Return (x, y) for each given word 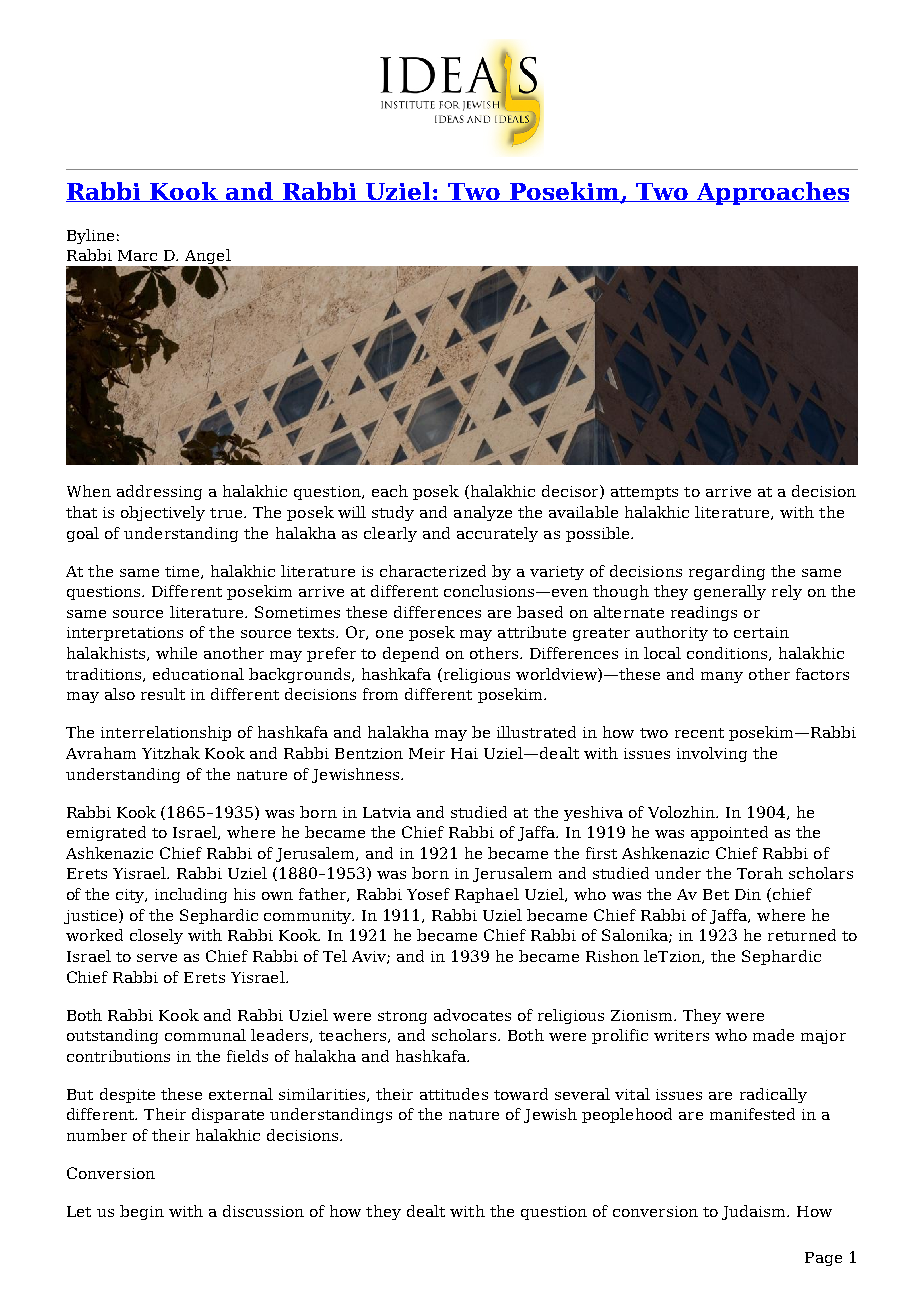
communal (205, 1035)
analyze (483, 513)
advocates (472, 1015)
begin (142, 1212)
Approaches (772, 193)
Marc (137, 255)
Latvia (387, 812)
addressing (159, 492)
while (176, 653)
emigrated (106, 833)
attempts (644, 493)
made (773, 1035)
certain (761, 632)
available (583, 512)
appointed (729, 833)
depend (411, 654)
